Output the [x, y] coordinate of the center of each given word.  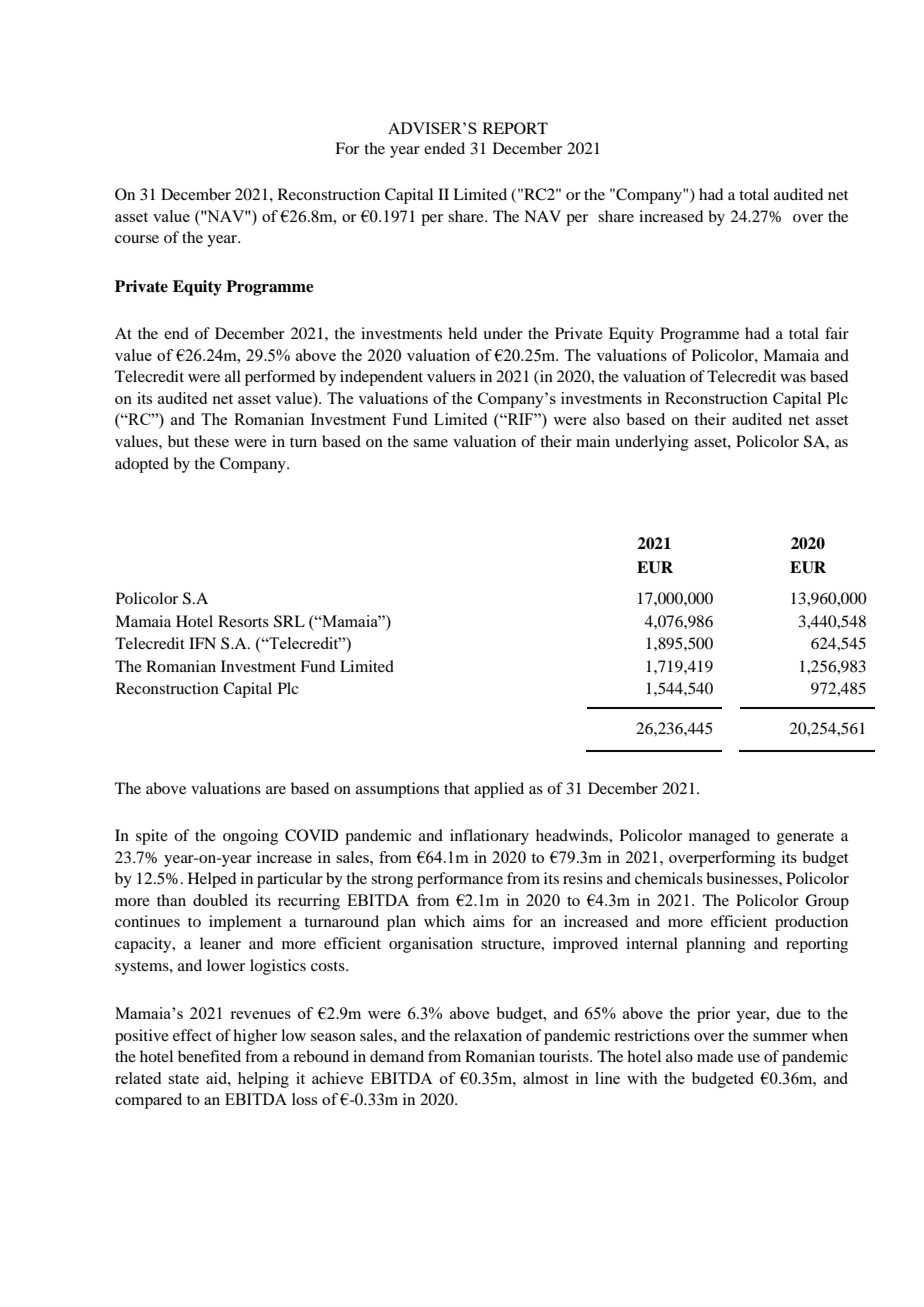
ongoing [250, 837]
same [430, 443]
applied [499, 790]
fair [837, 333]
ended [444, 148]
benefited [209, 1056]
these [211, 441]
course [137, 239]
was [793, 378]
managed [719, 837]
